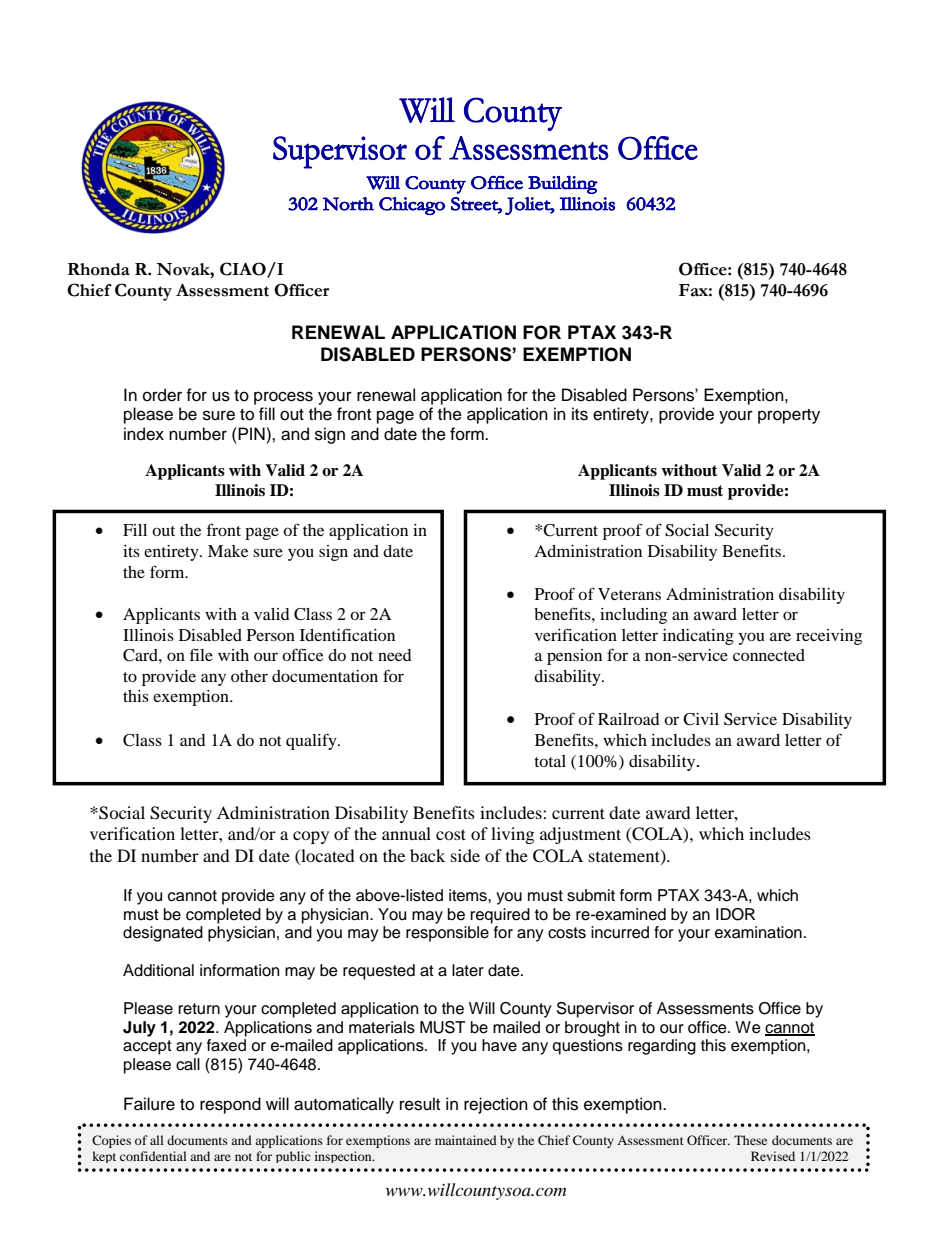 The height and width of the image is (1233, 952). I want to click on confidential, so click(153, 1156).
